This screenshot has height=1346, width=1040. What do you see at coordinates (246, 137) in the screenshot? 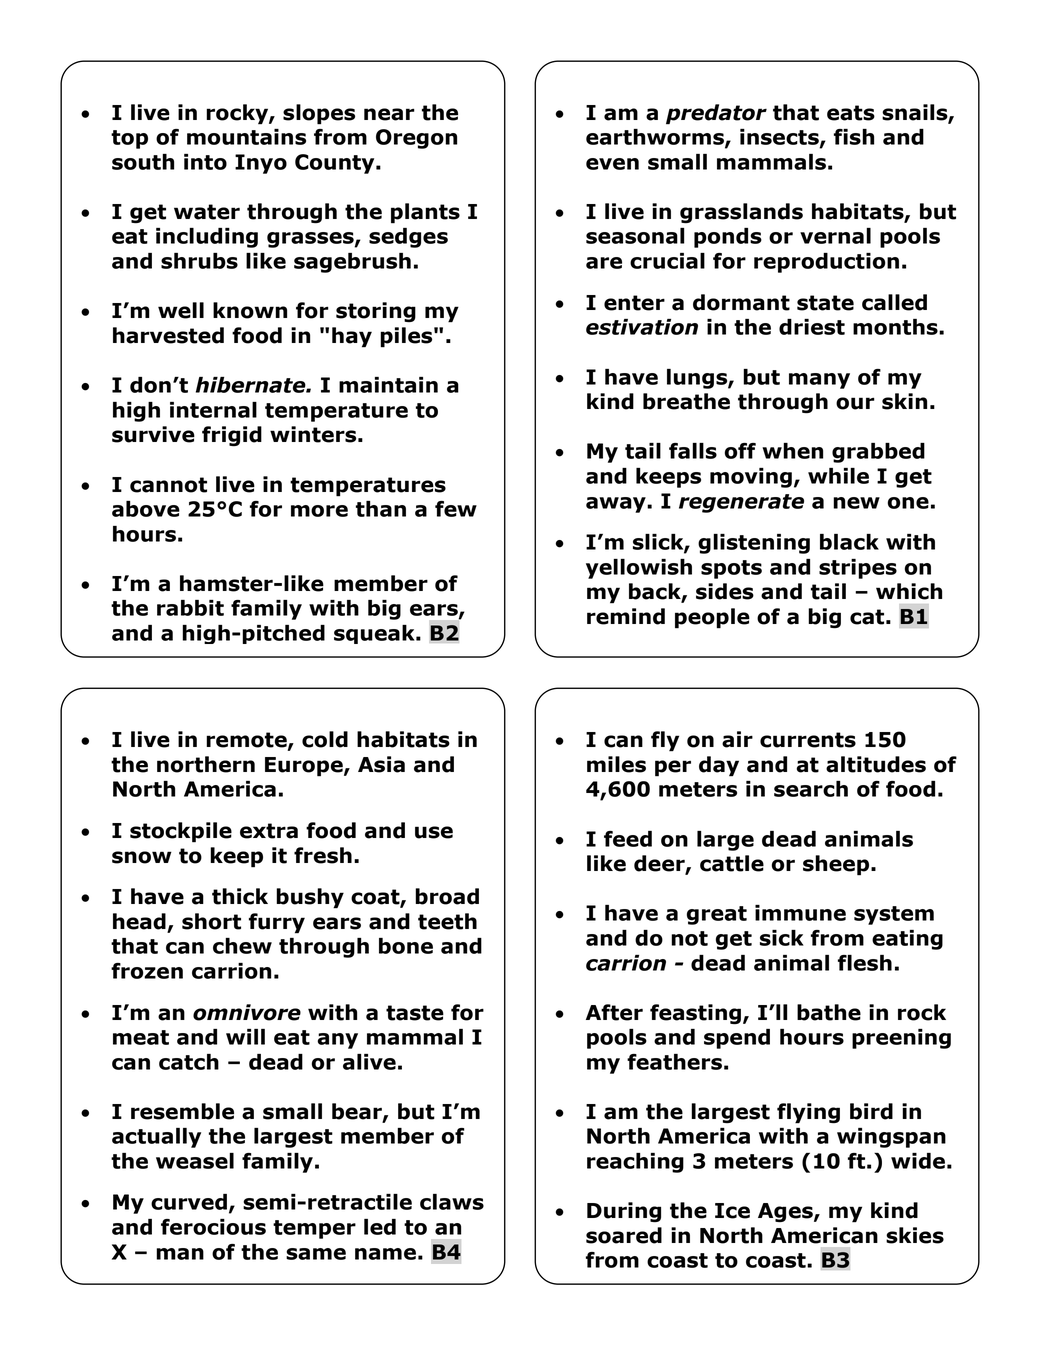
I see `mountains` at bounding box center [246, 137].
